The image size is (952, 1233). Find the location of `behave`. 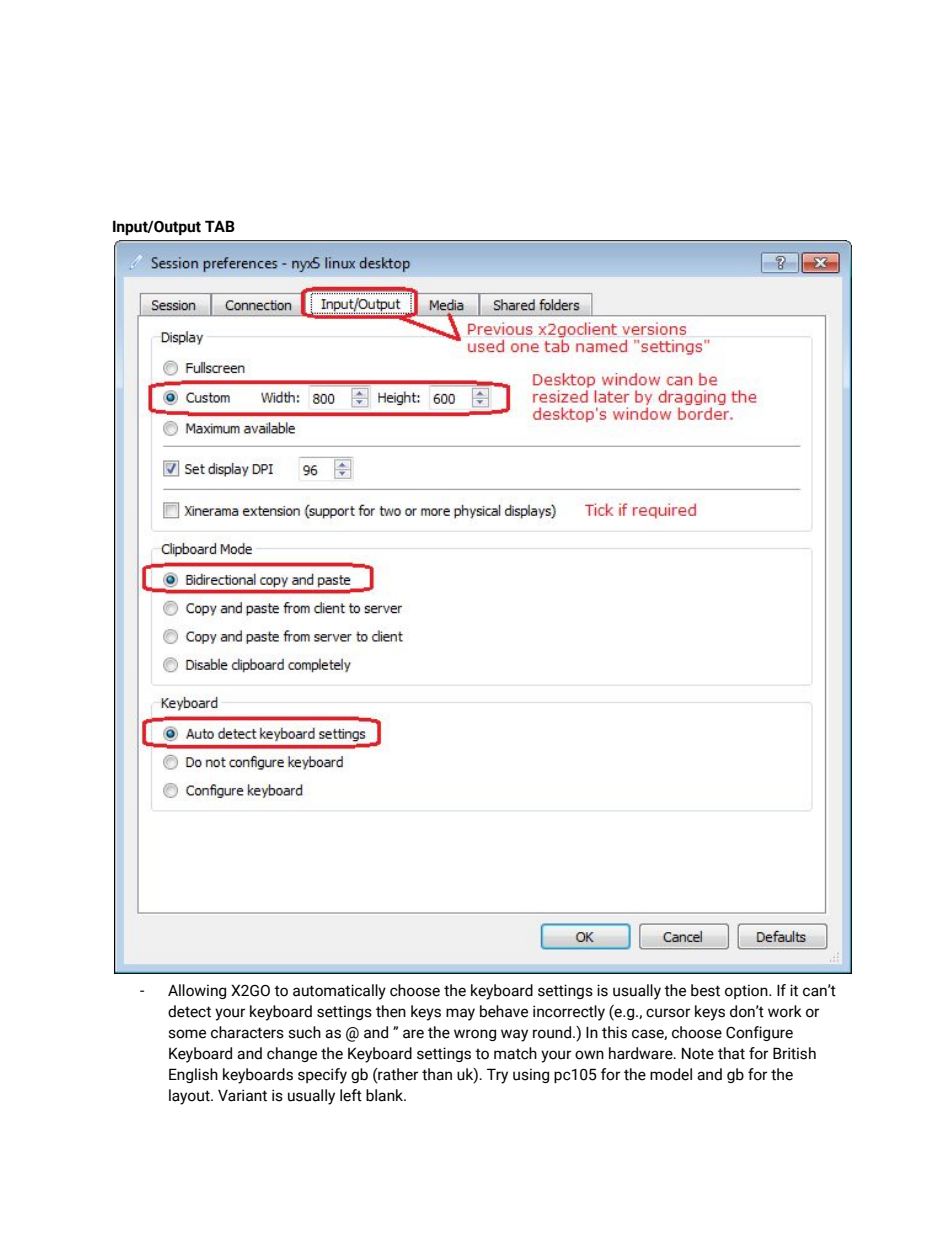

behave is located at coordinates (504, 1011).
